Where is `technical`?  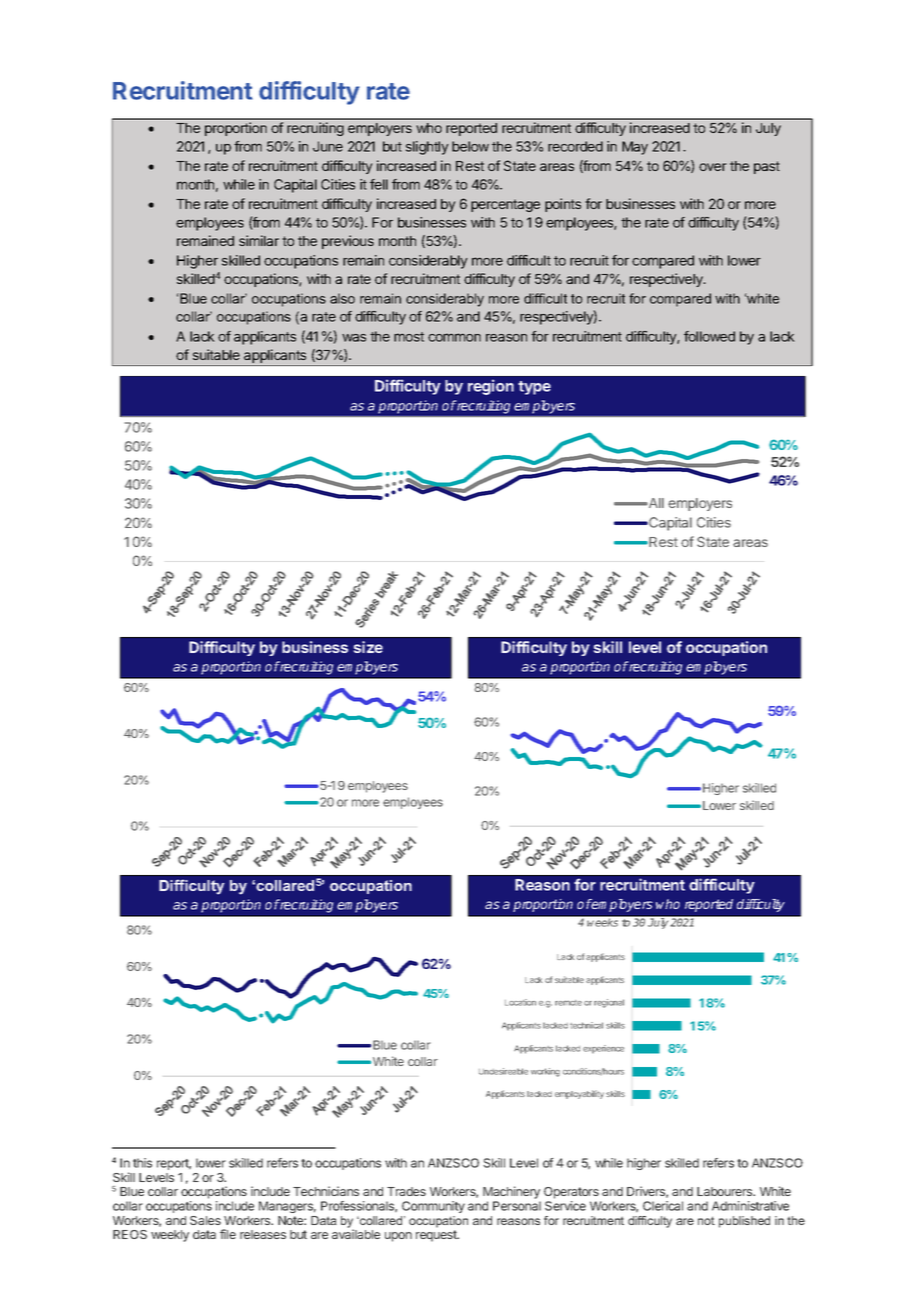
technical is located at coordinates (586, 1025).
